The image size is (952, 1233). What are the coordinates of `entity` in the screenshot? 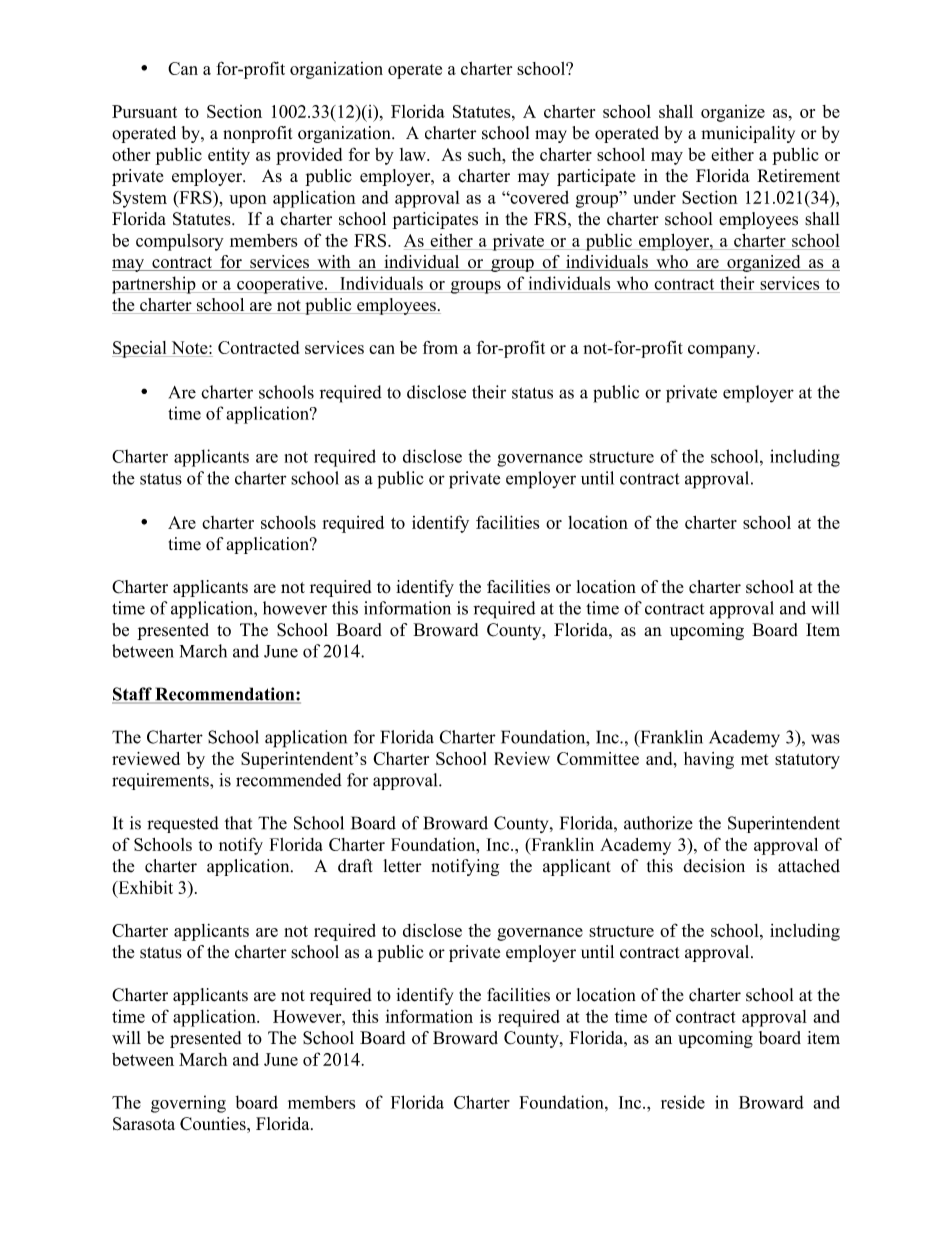 It's located at (229, 156).
